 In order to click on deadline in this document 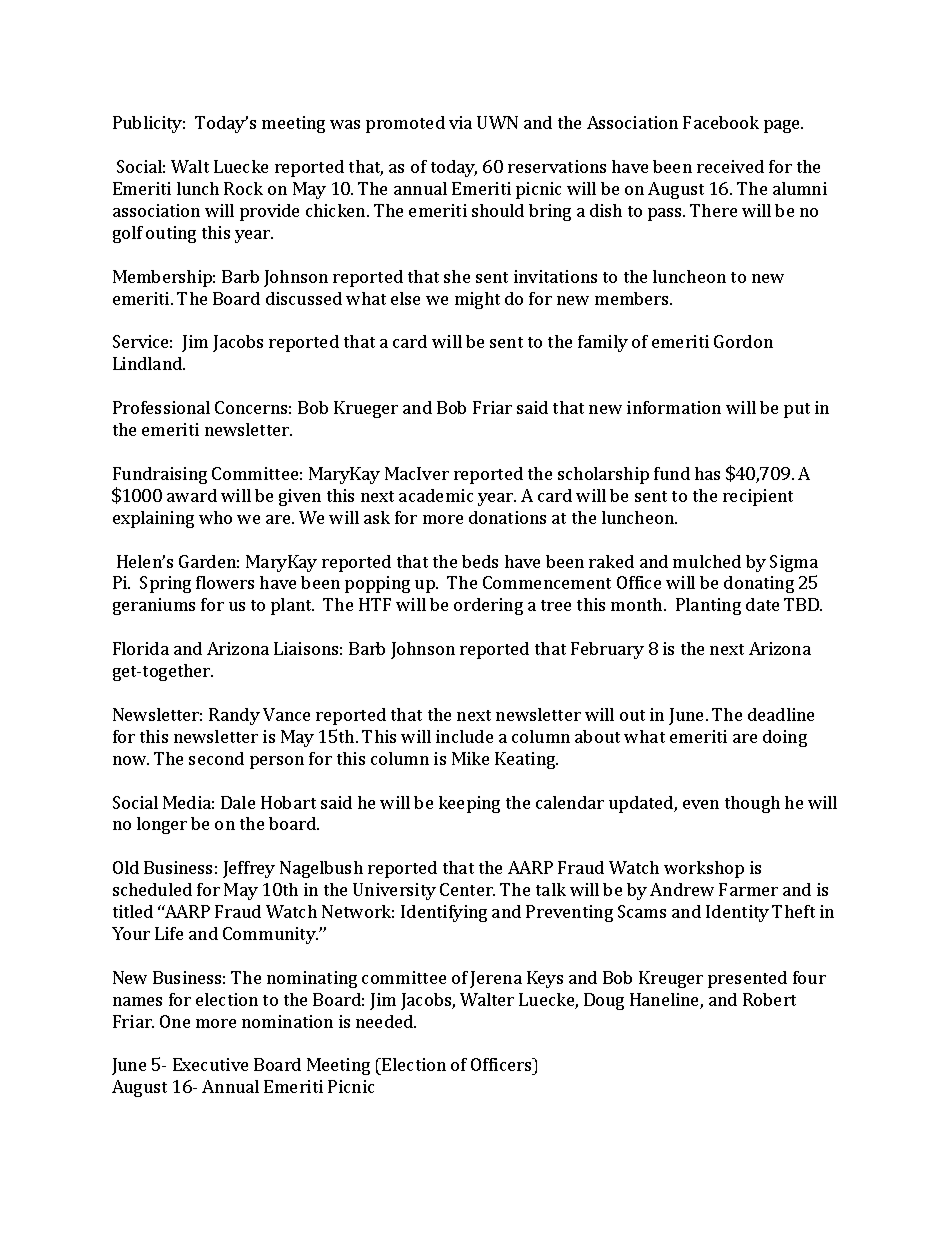, I will do `click(781, 714)`.
